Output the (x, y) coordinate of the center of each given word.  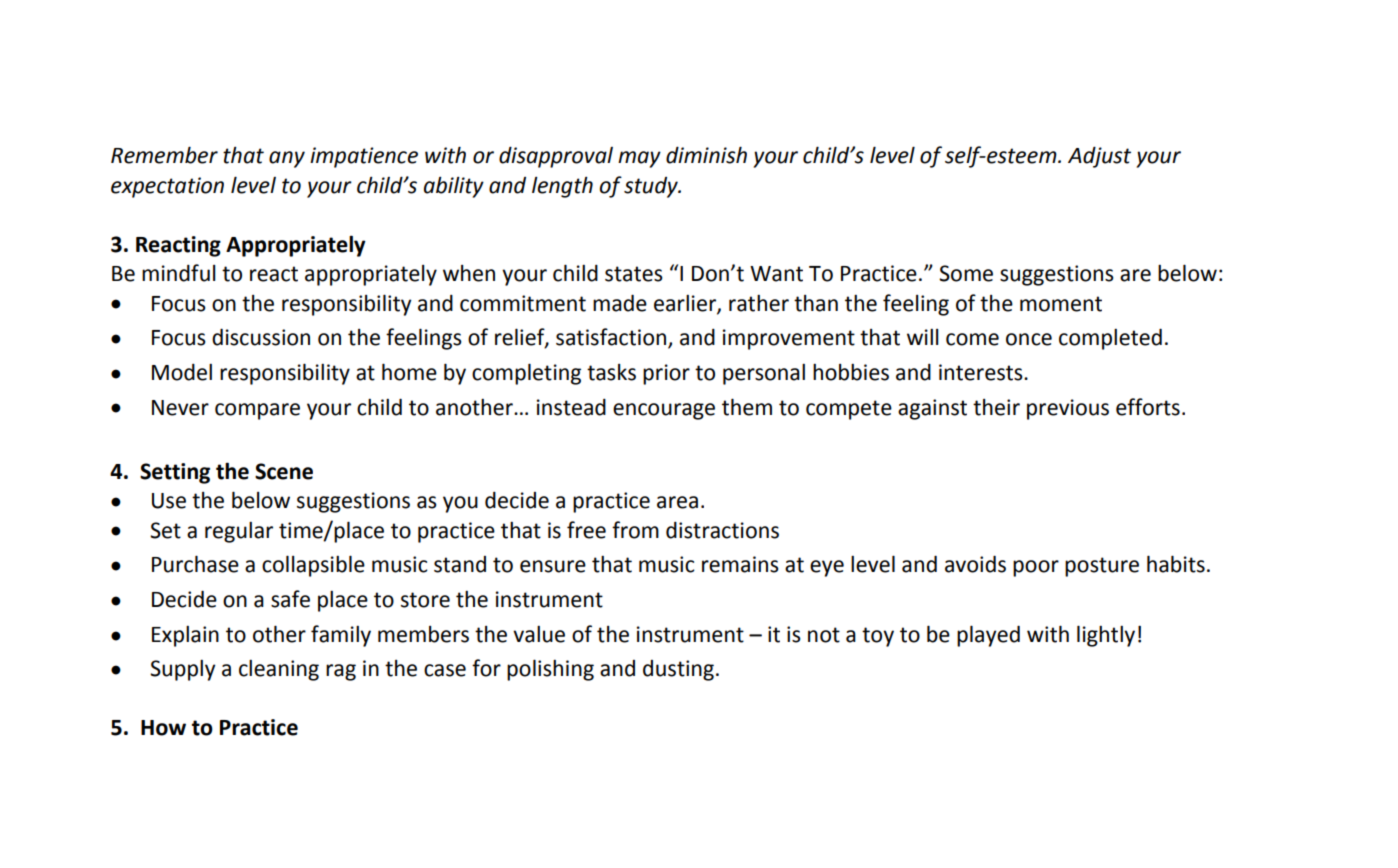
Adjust (1099, 157)
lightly (1106, 636)
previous (1068, 409)
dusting (678, 670)
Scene (284, 471)
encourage (664, 411)
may (639, 159)
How (163, 728)
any (287, 159)
